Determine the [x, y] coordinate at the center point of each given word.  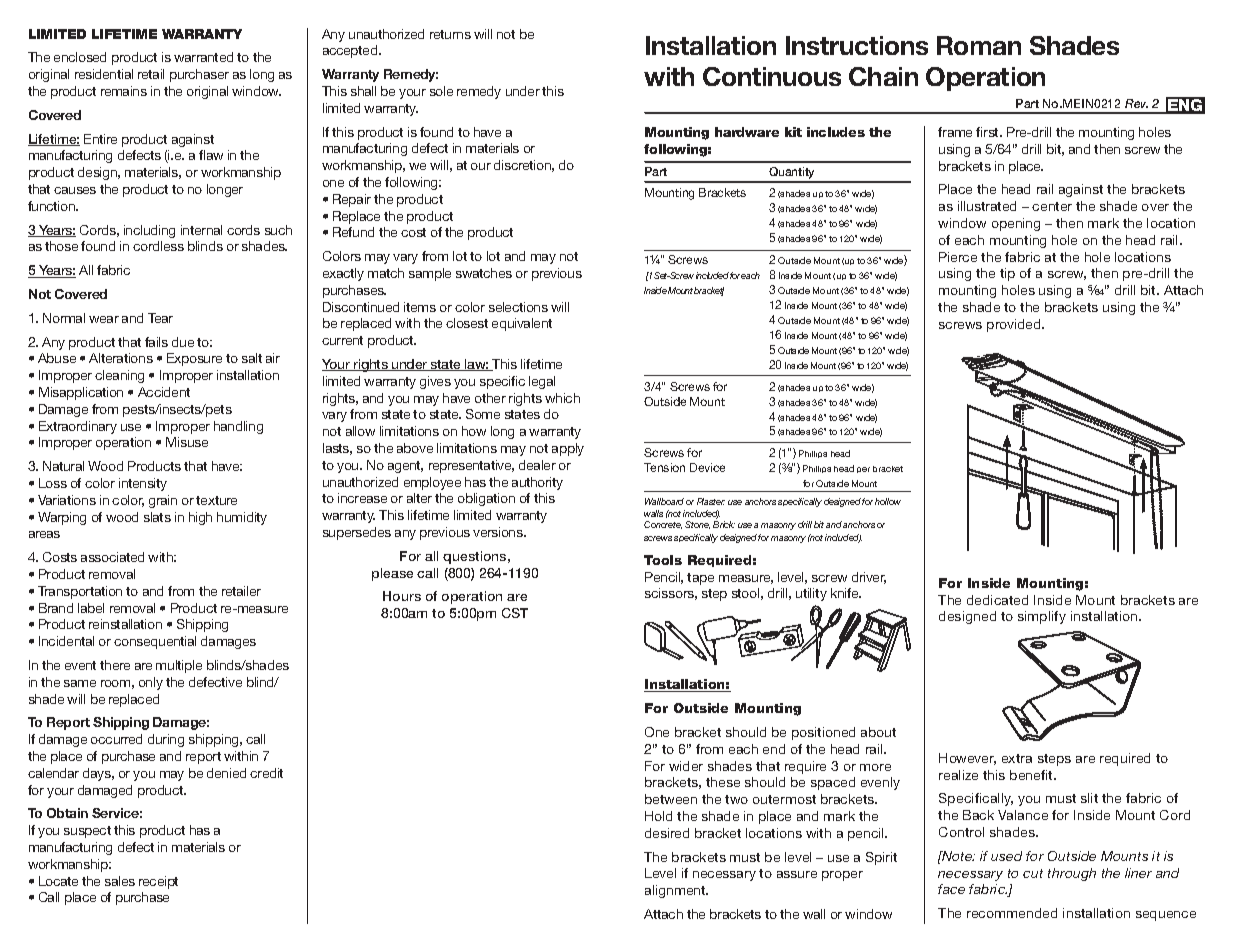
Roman [979, 45]
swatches [484, 273]
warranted [203, 57]
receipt [158, 882]
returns [450, 34]
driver [869, 578]
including [149, 231]
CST [515, 613]
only [151, 683]
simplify [1042, 617]
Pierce [958, 257]
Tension [664, 467]
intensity [143, 484]
